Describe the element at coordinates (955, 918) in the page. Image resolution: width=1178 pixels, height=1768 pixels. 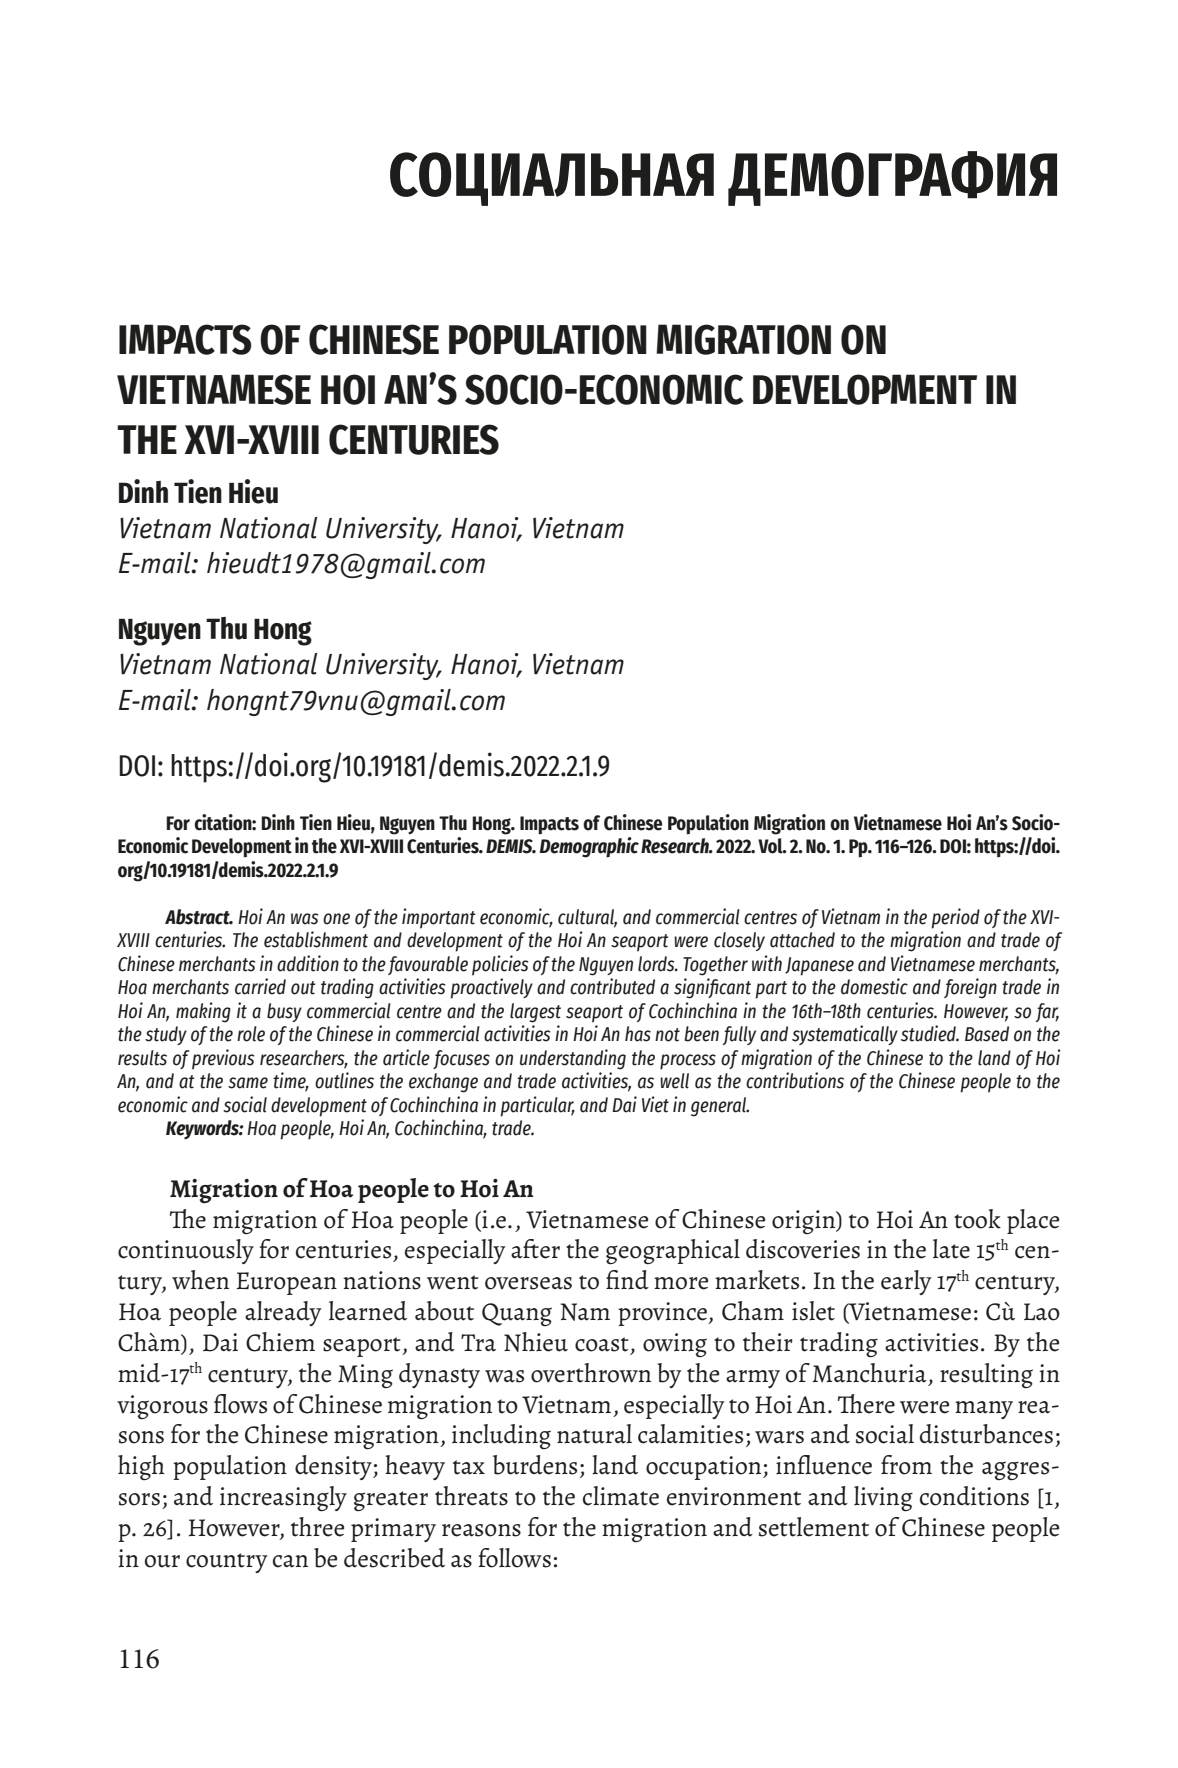
I see `period` at that location.
